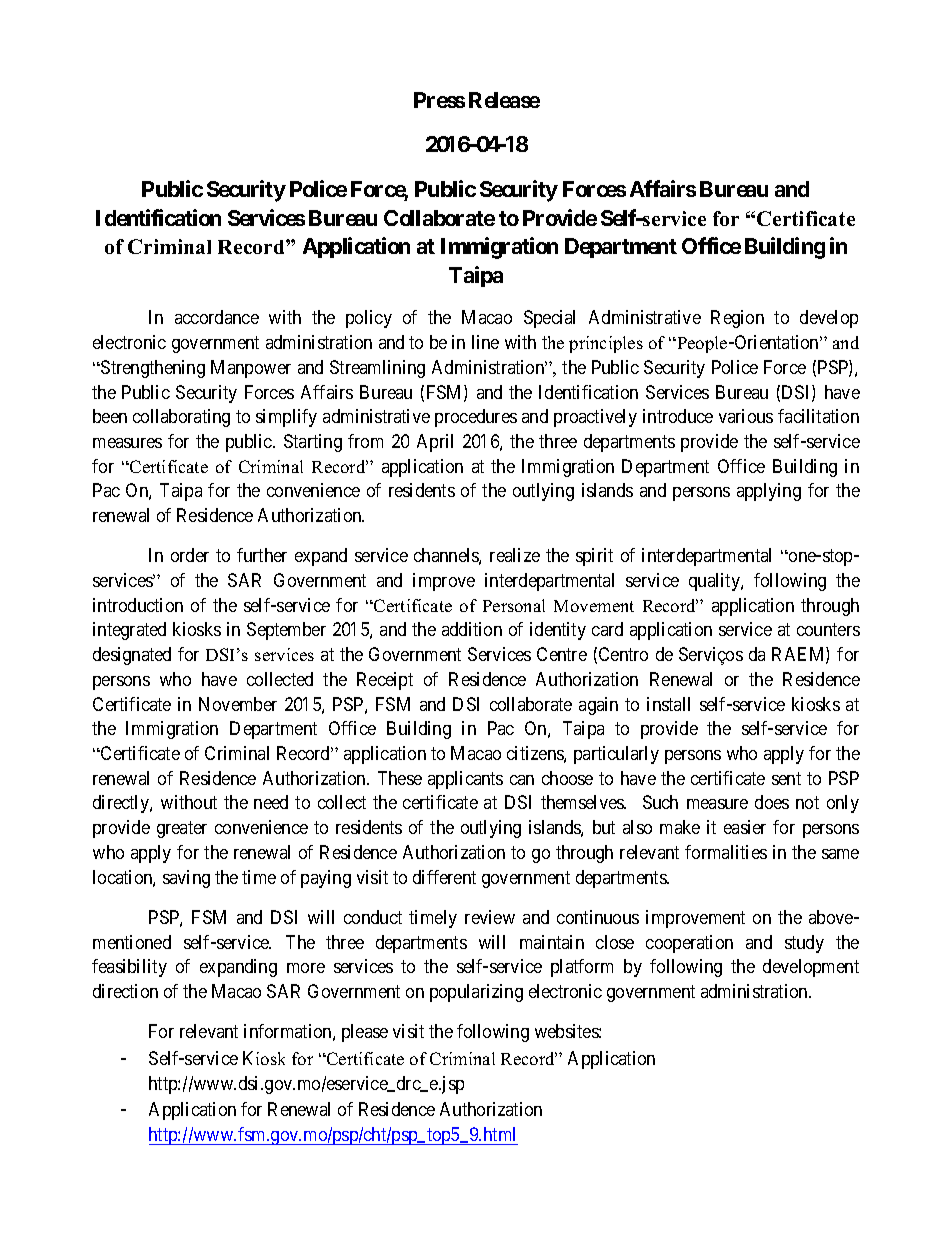  Describe the element at coordinates (476, 993) in the page. I see `popularizing` at that location.
